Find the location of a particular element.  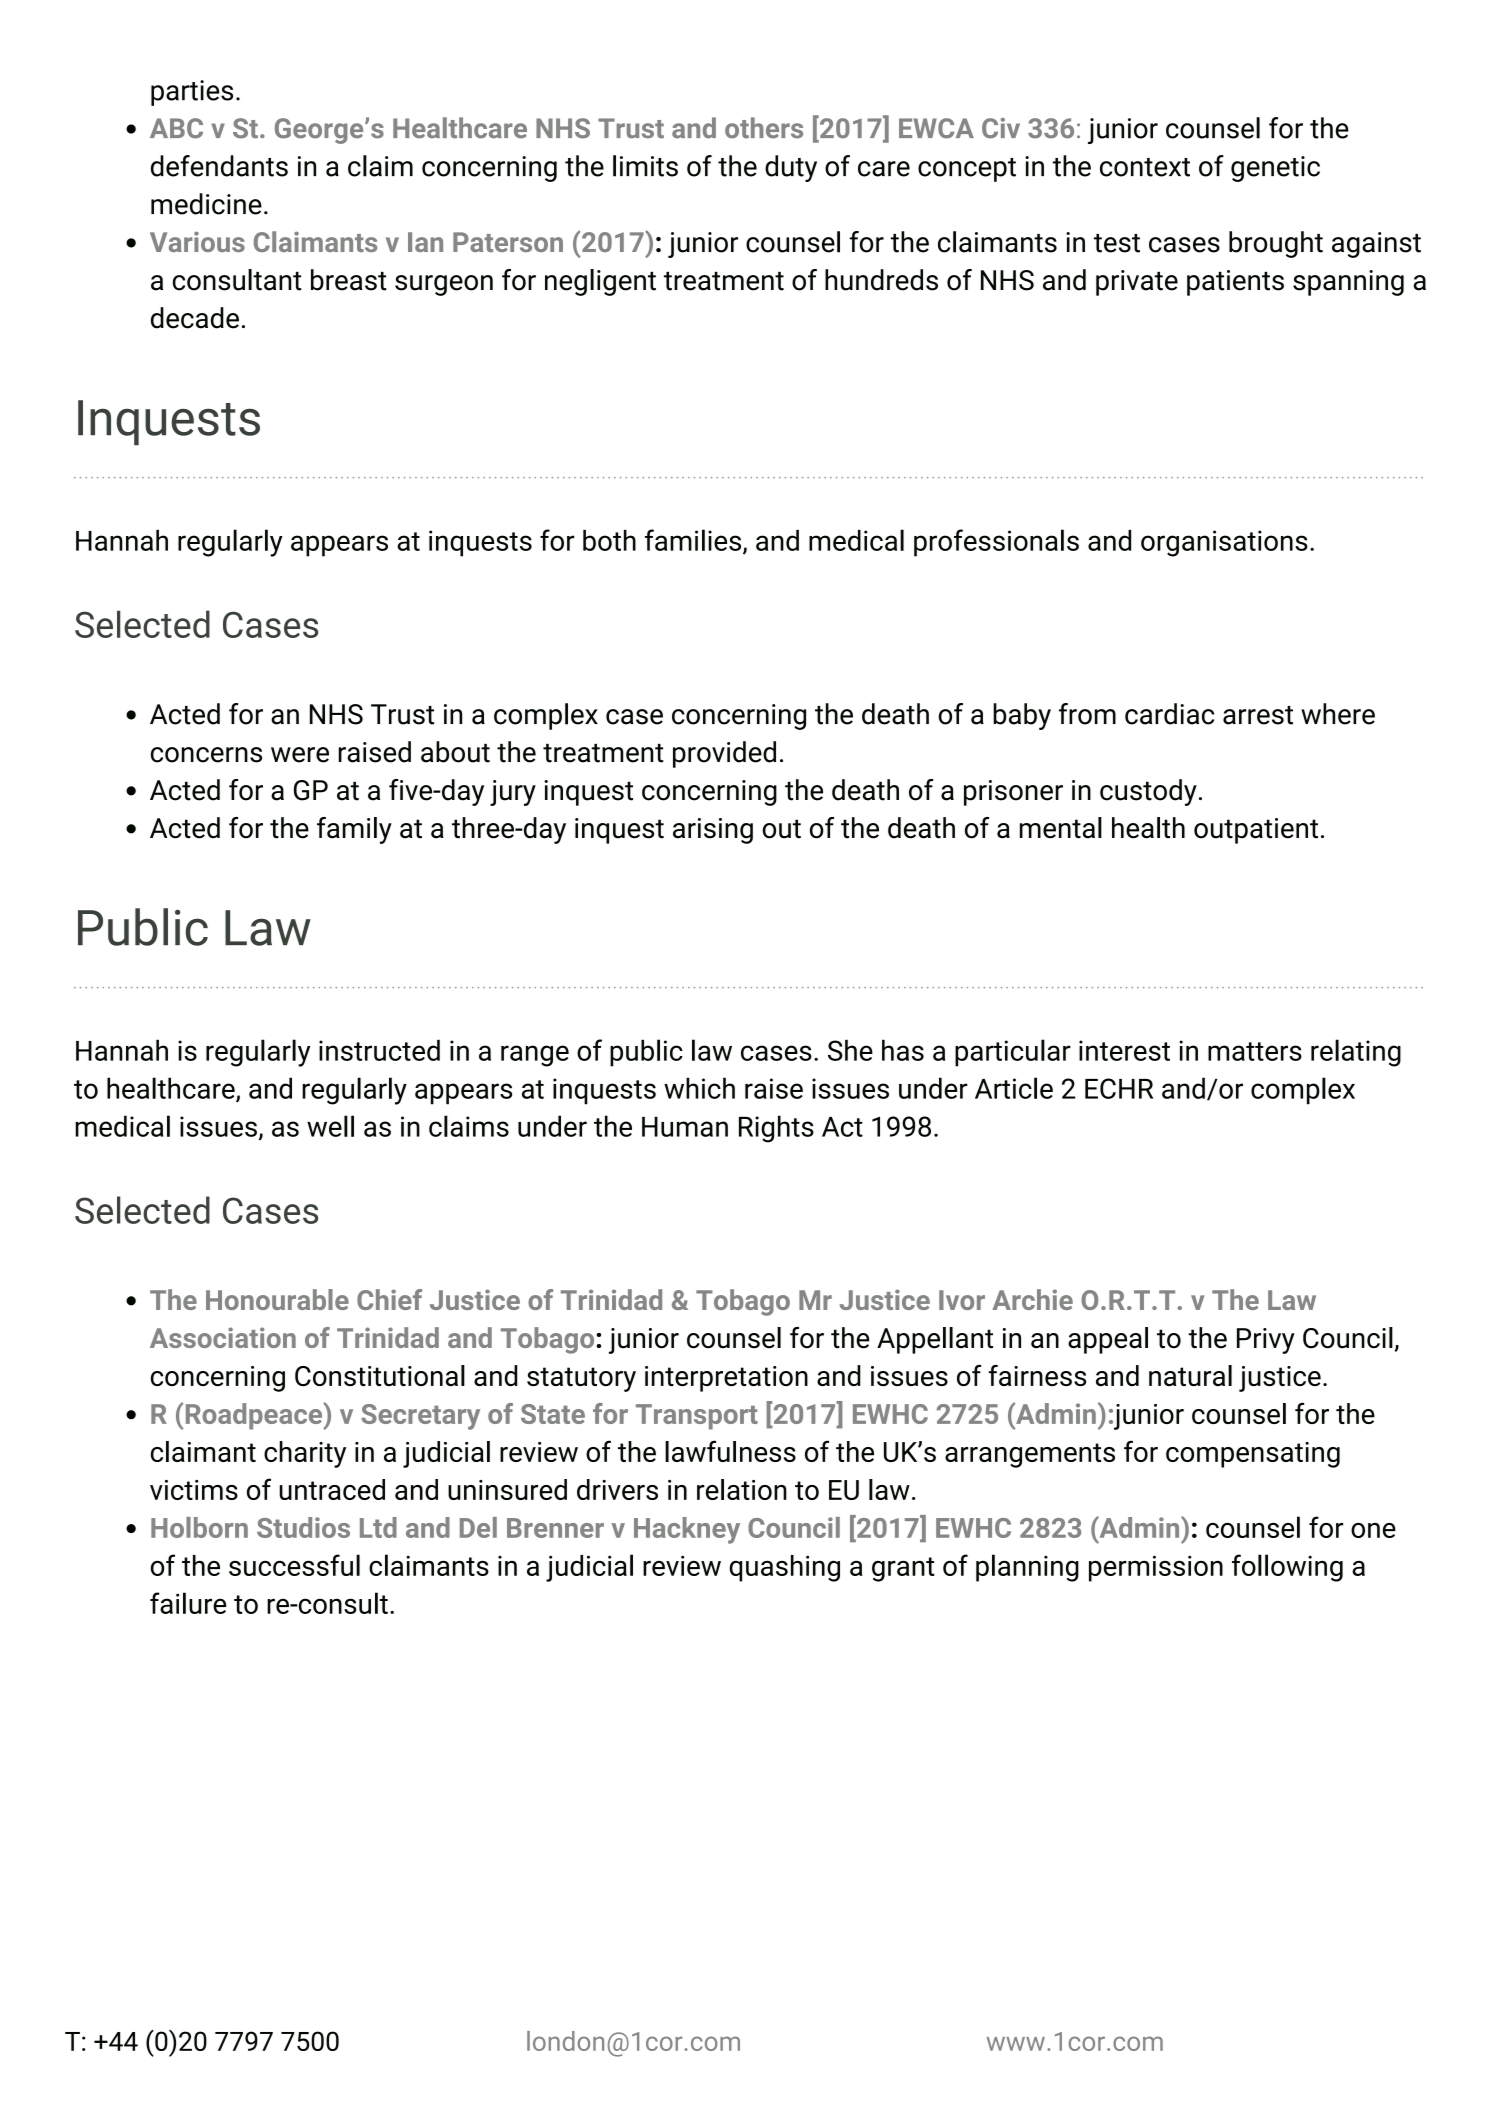

others is located at coordinates (764, 128).
